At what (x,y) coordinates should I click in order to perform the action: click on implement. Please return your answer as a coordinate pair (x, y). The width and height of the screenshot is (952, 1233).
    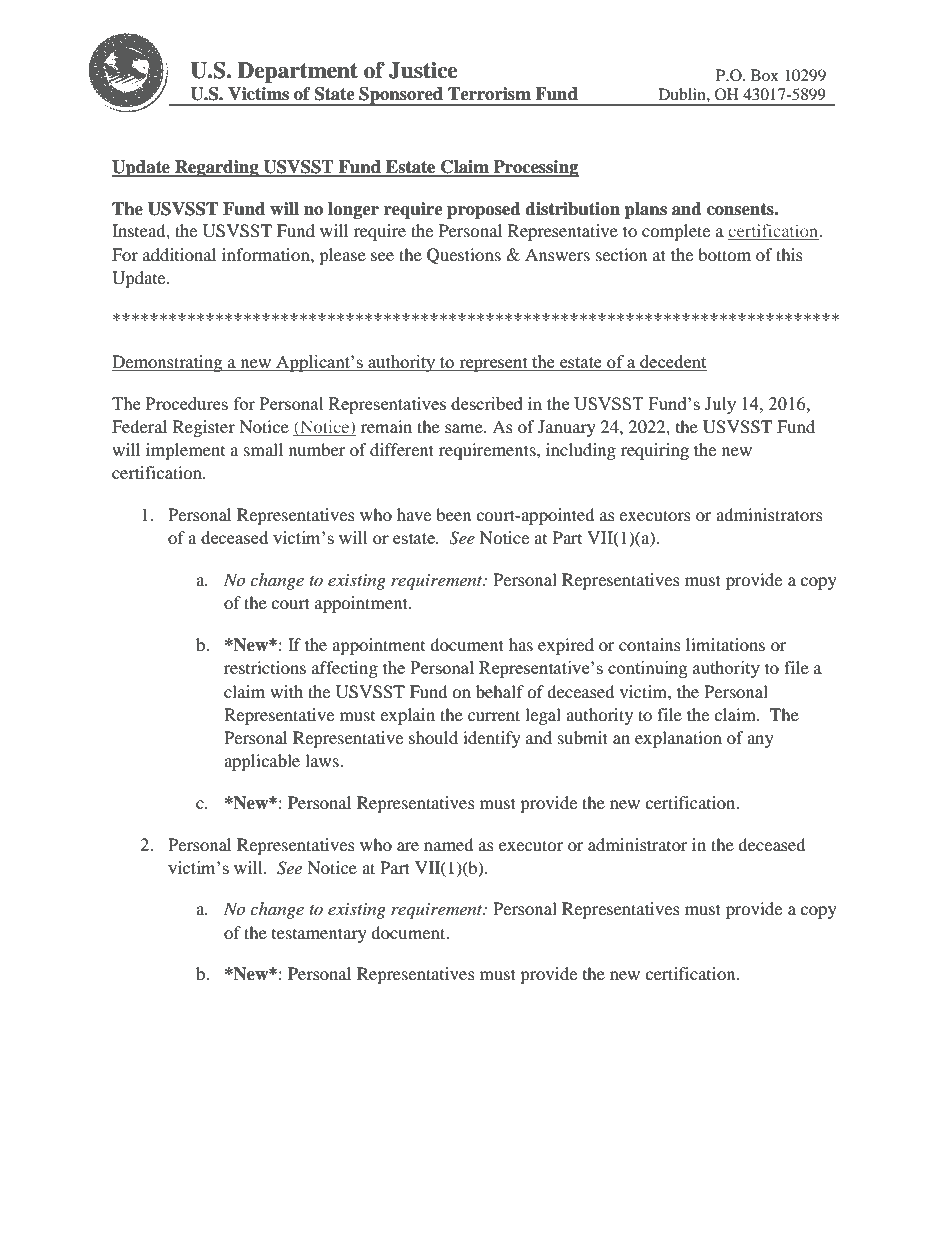
    Looking at the image, I should click on (185, 451).
